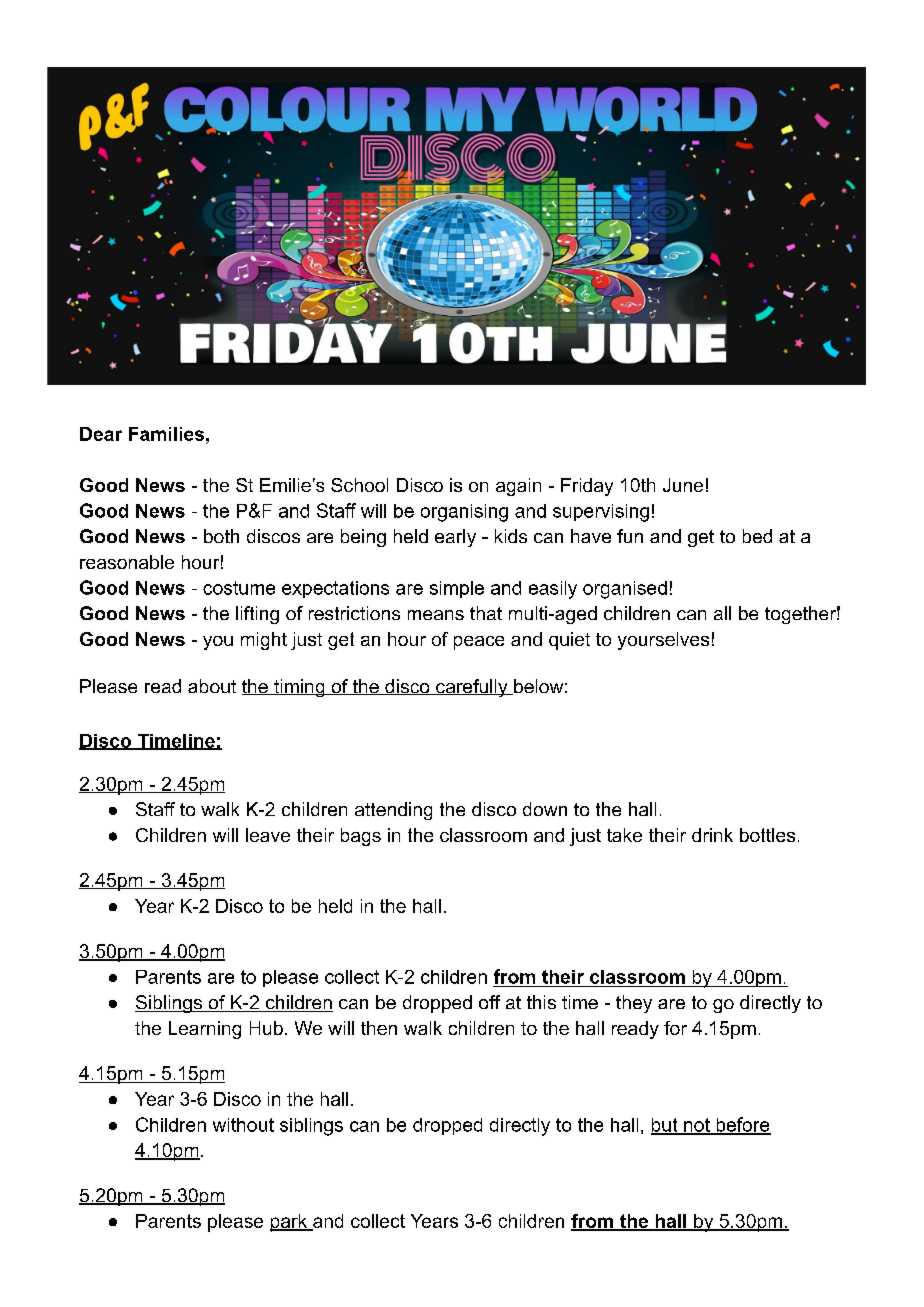 This screenshot has height=1307, width=924. I want to click on off, so click(489, 1002).
